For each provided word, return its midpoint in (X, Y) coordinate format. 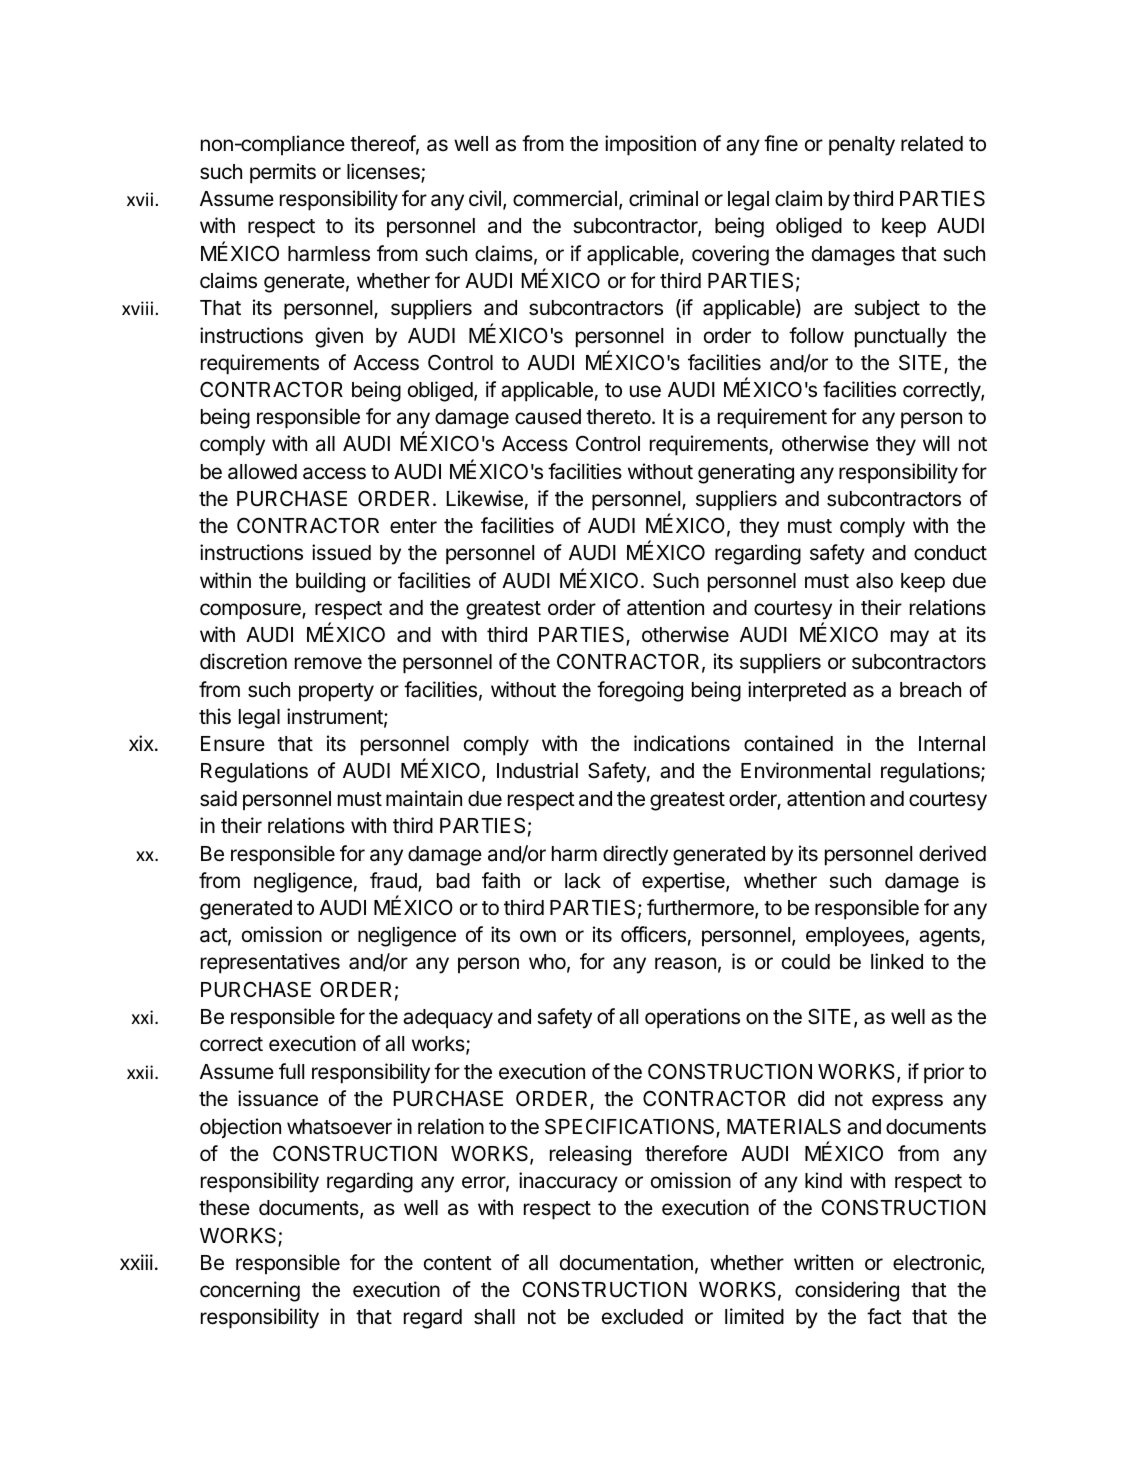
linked (897, 961)
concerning (250, 1291)
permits (283, 173)
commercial (565, 198)
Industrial (537, 770)
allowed (262, 472)
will (936, 443)
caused (548, 417)
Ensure (233, 744)
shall (494, 1317)
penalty (862, 146)
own (538, 936)
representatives (270, 963)
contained (788, 743)
